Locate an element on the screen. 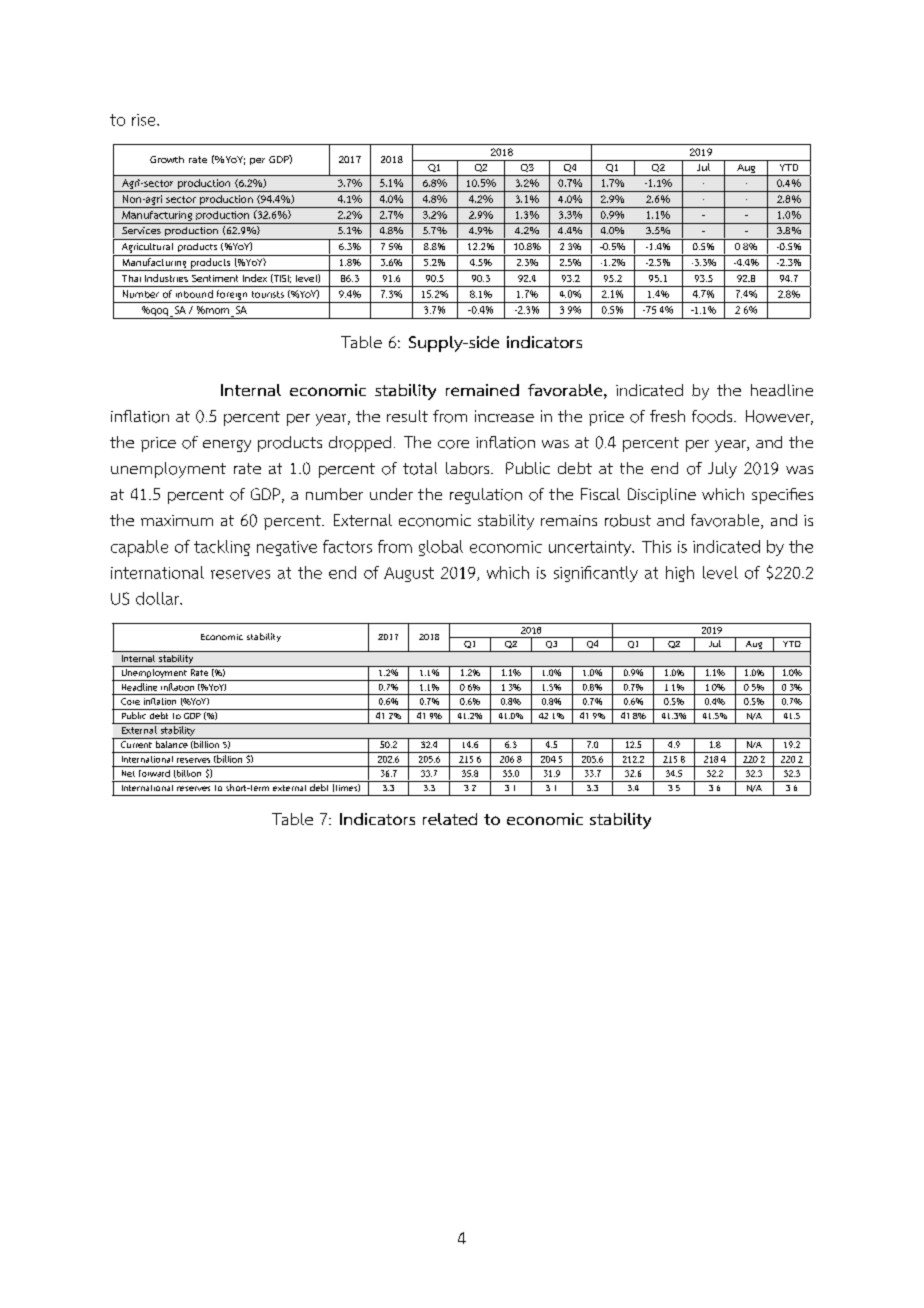 This screenshot has height=1308, width=924. related is located at coordinates (450, 819).
